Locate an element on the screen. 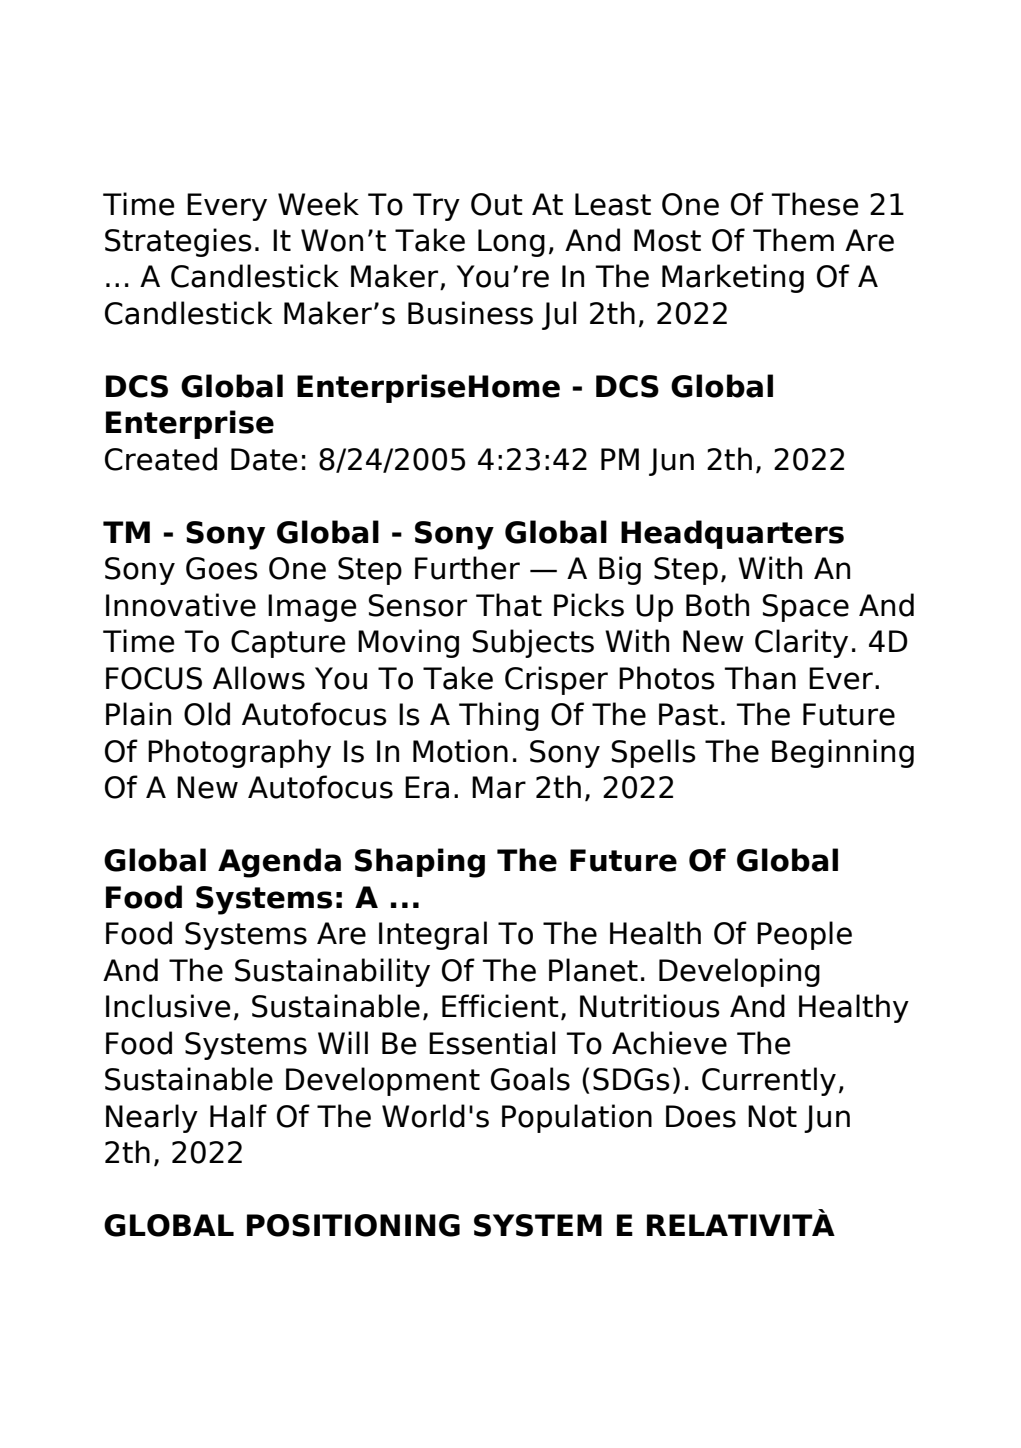  Strategies is located at coordinates (178, 242).
